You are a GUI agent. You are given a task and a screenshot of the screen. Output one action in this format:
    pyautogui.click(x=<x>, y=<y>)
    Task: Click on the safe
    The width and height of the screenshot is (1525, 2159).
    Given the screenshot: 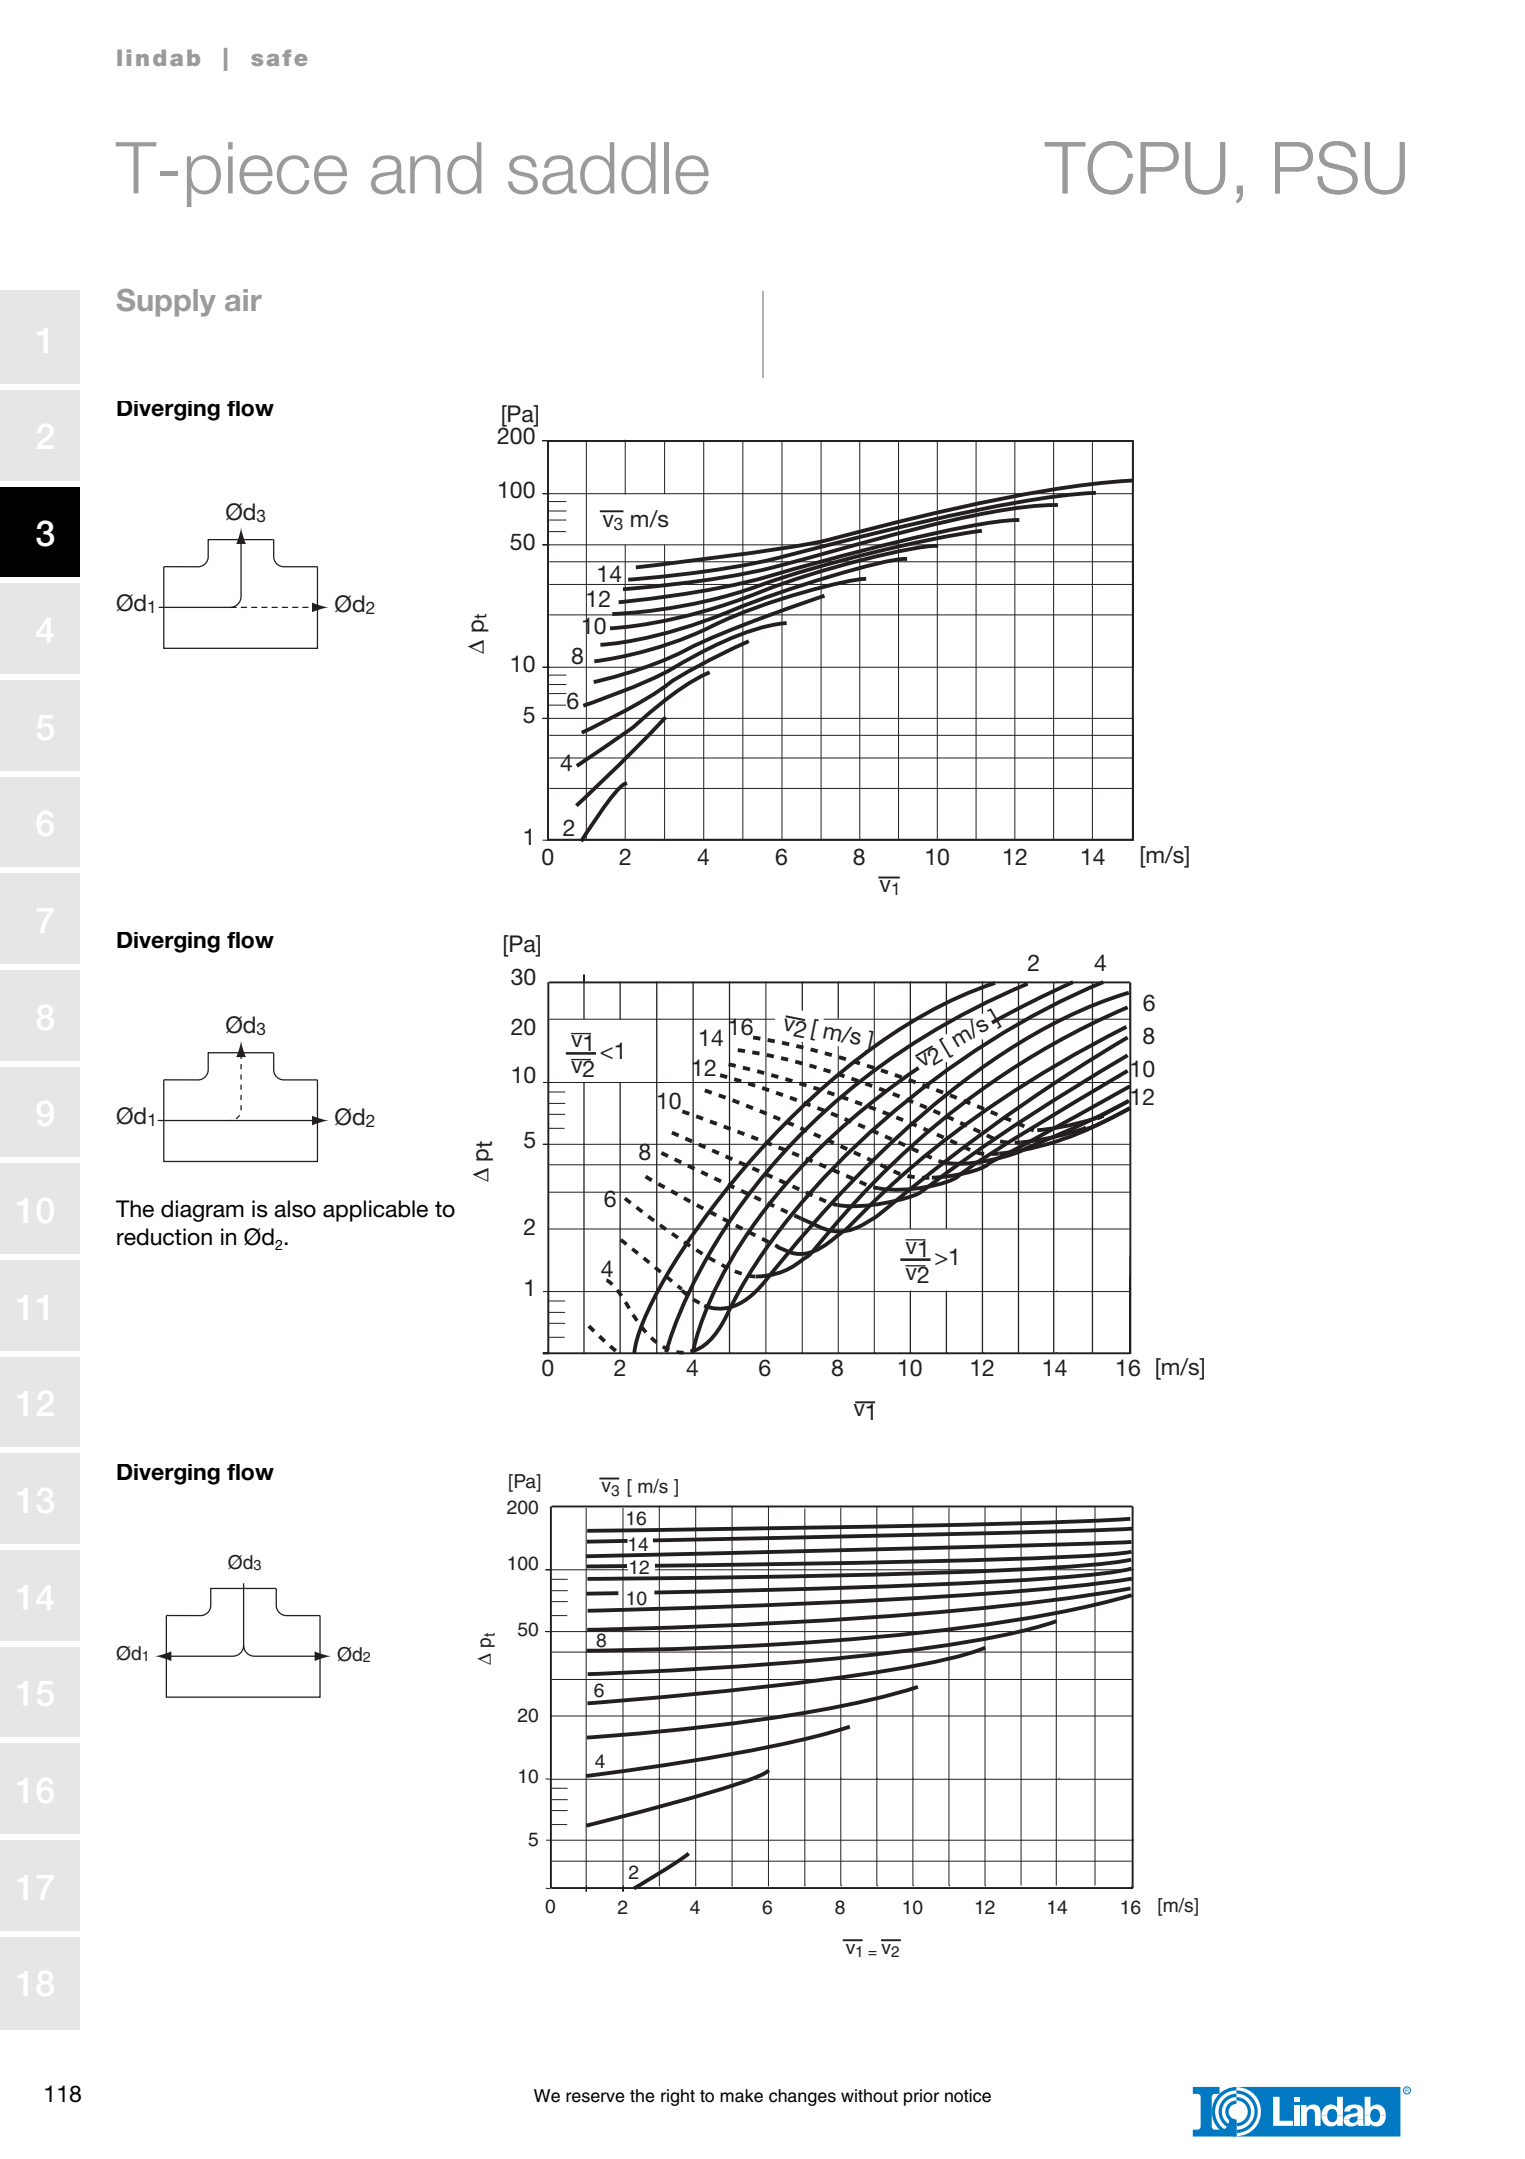 What is the action you would take?
    pyautogui.click(x=279, y=57)
